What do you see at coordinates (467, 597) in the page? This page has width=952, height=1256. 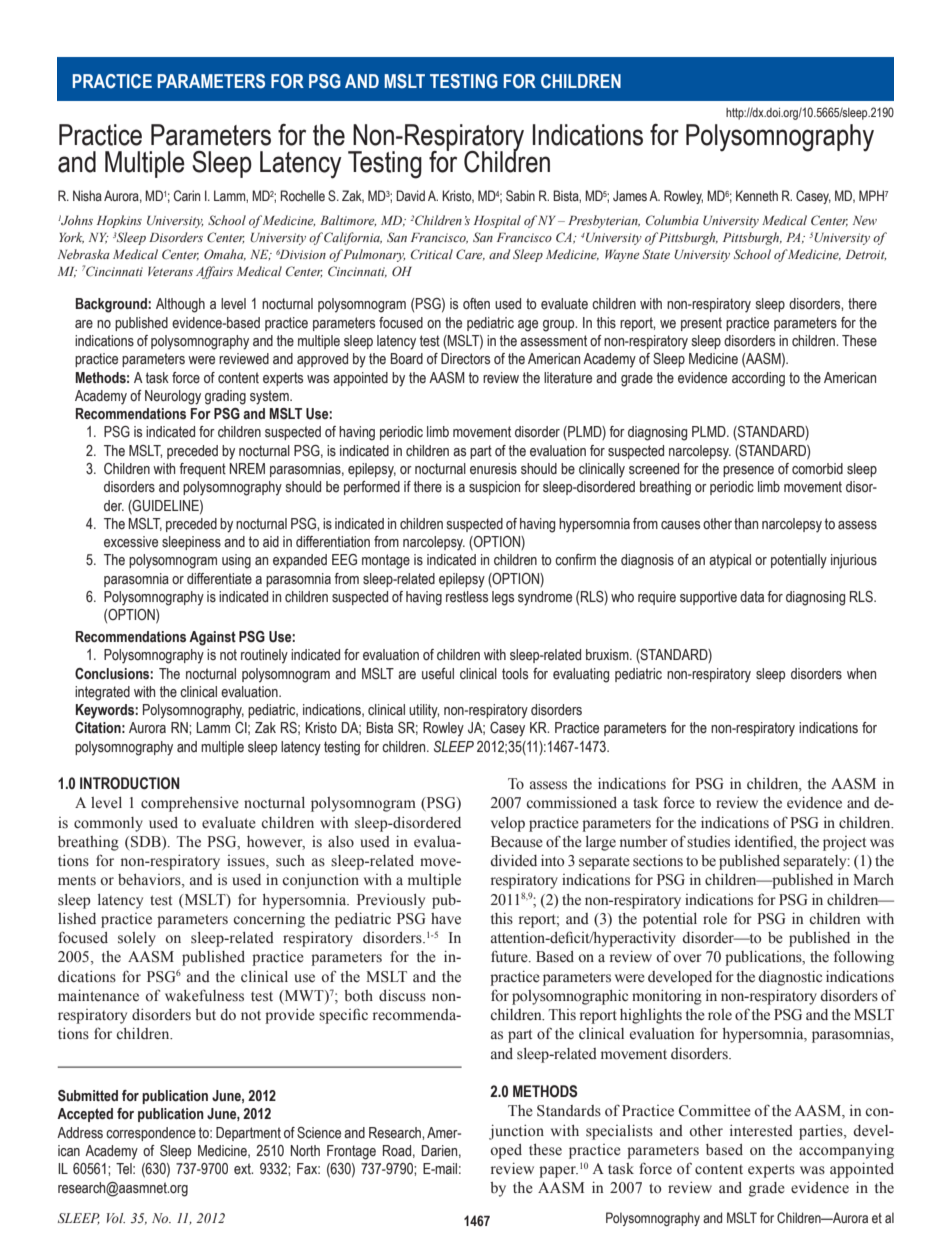 I see `restless` at bounding box center [467, 597].
